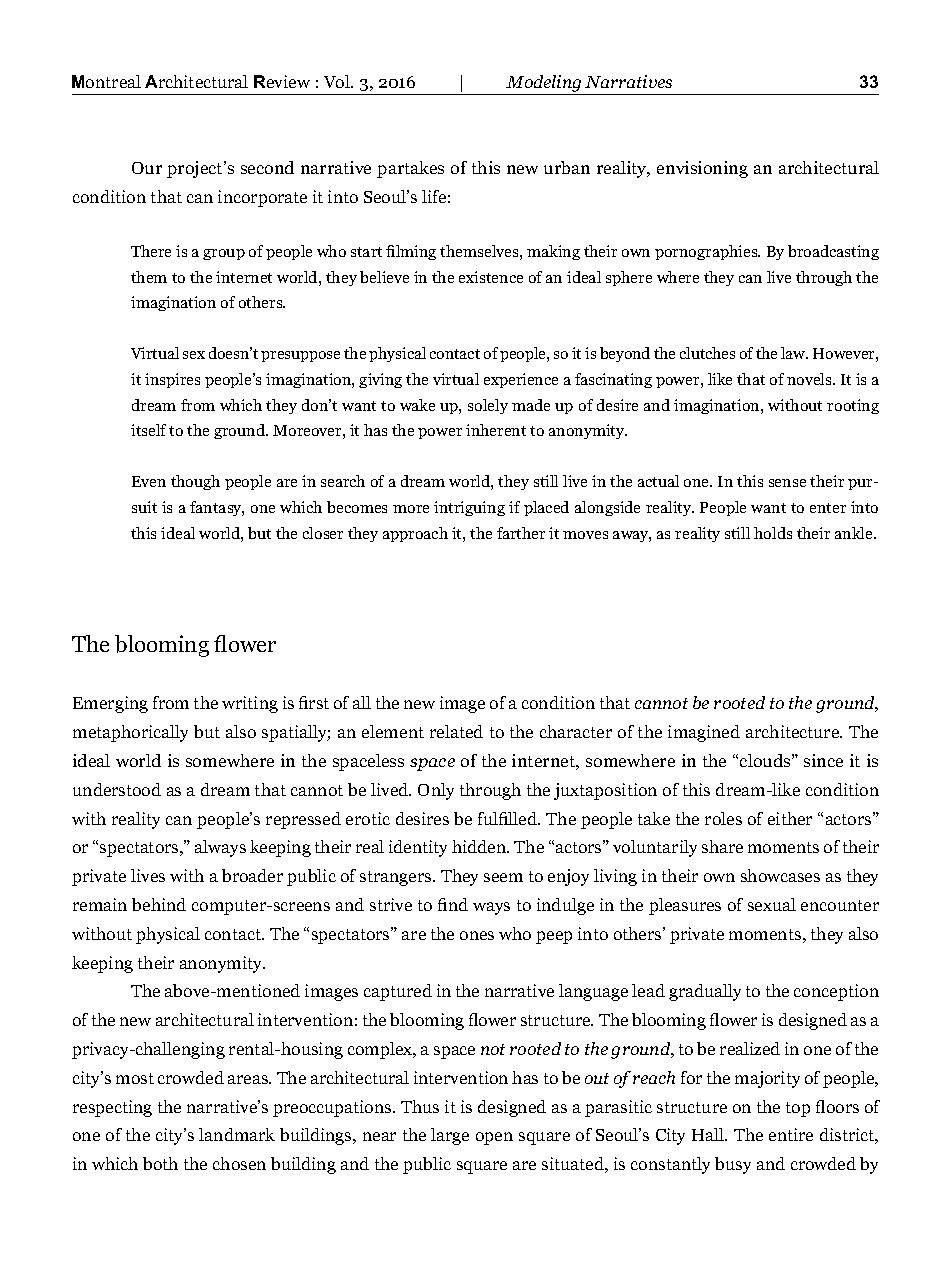 The image size is (952, 1267). Describe the element at coordinates (521, 533) in the page. I see `farther` at that location.
